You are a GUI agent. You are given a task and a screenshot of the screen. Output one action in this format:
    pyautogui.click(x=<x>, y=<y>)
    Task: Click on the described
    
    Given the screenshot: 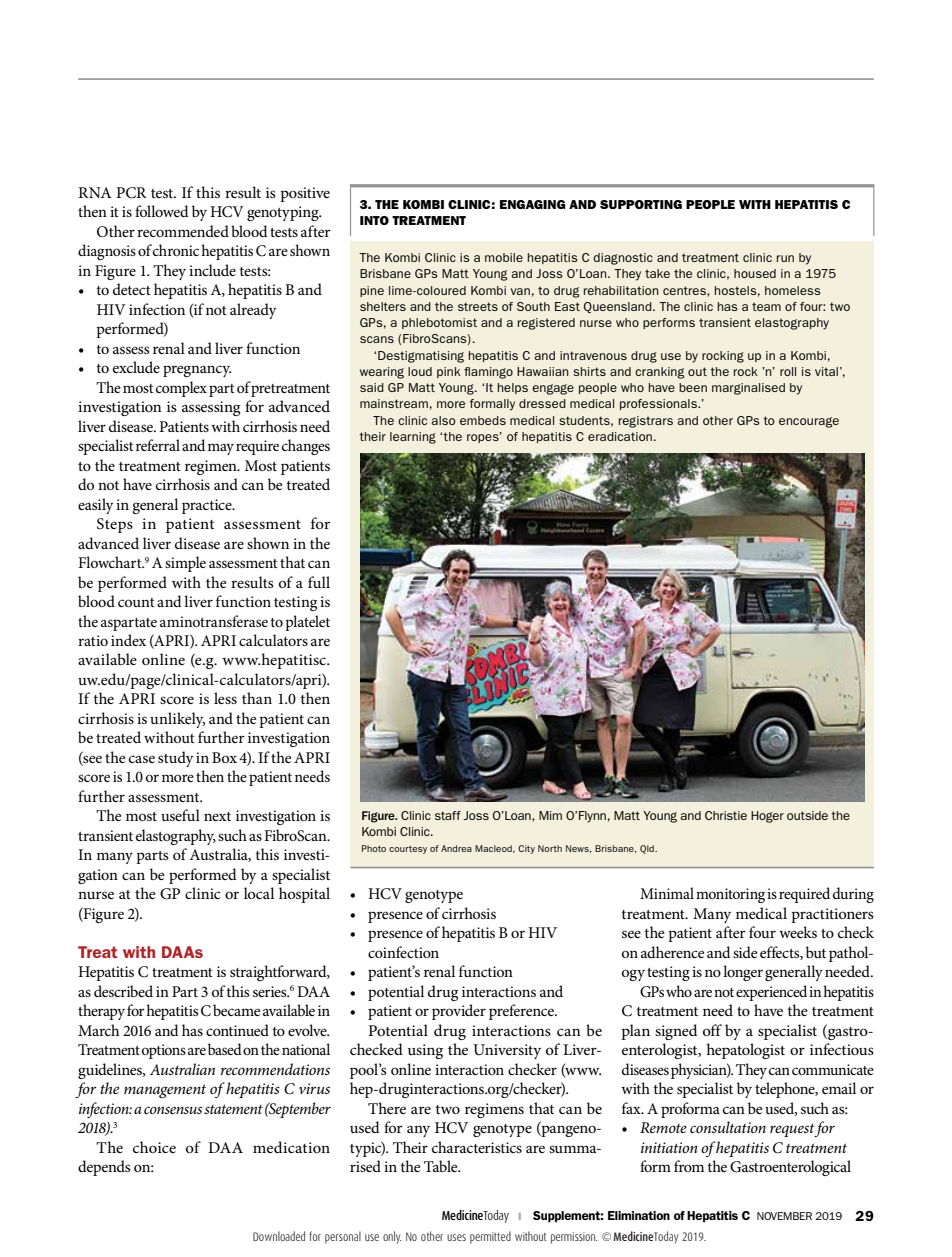 What is the action you would take?
    pyautogui.click(x=123, y=991)
